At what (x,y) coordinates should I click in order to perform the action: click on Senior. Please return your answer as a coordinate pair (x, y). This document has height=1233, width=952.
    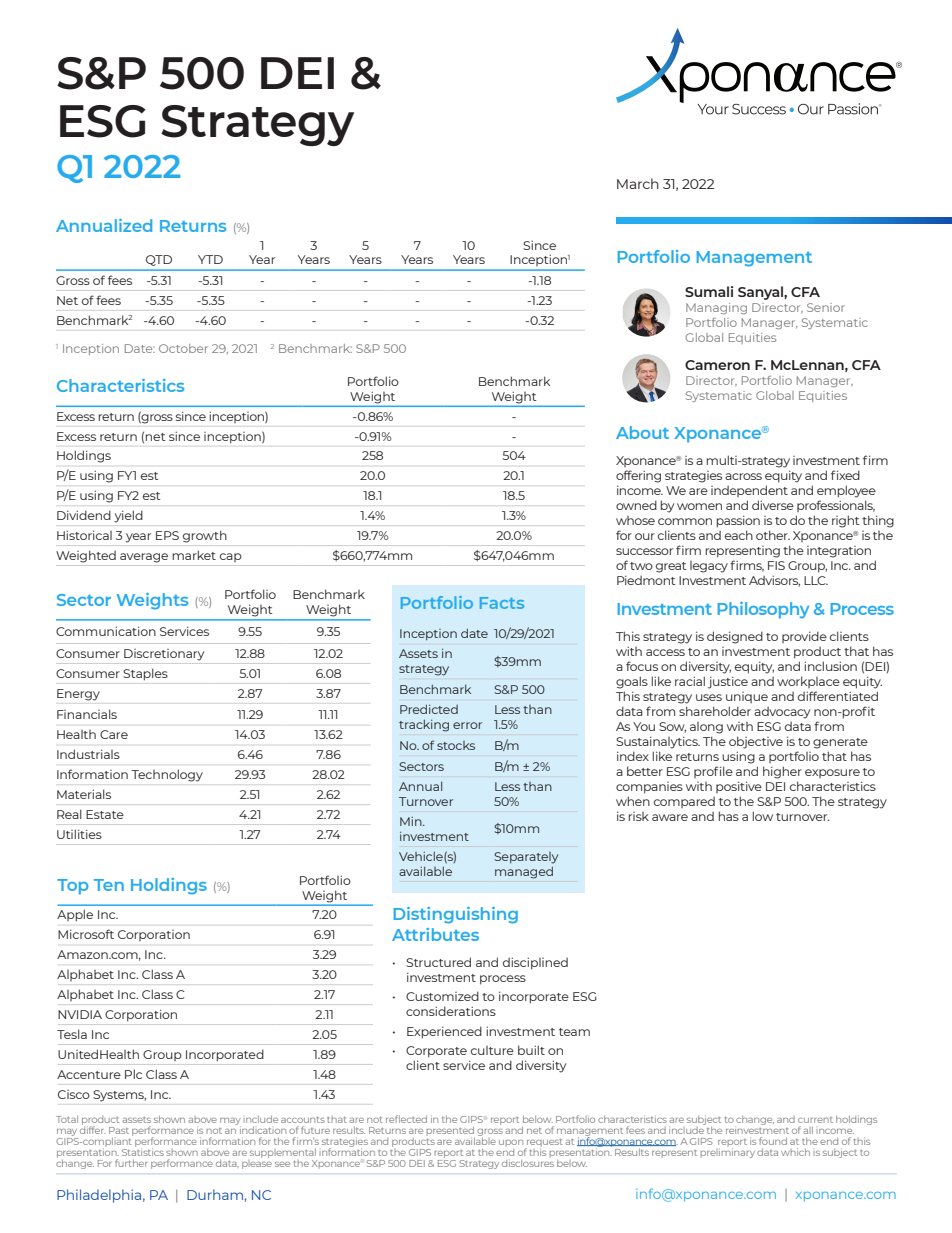
    Looking at the image, I should click on (826, 307).
